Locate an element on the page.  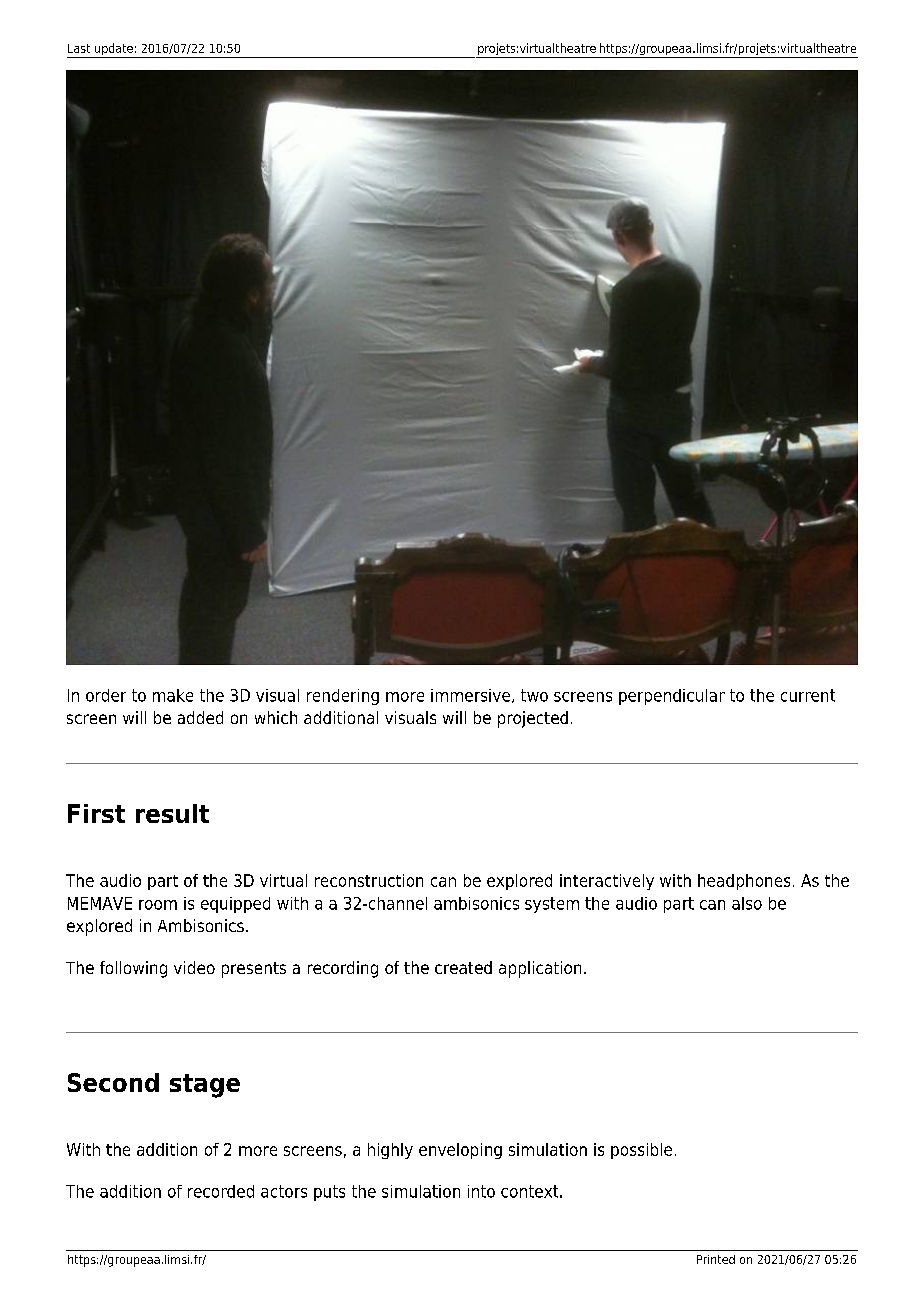
Last is located at coordinates (79, 48).
